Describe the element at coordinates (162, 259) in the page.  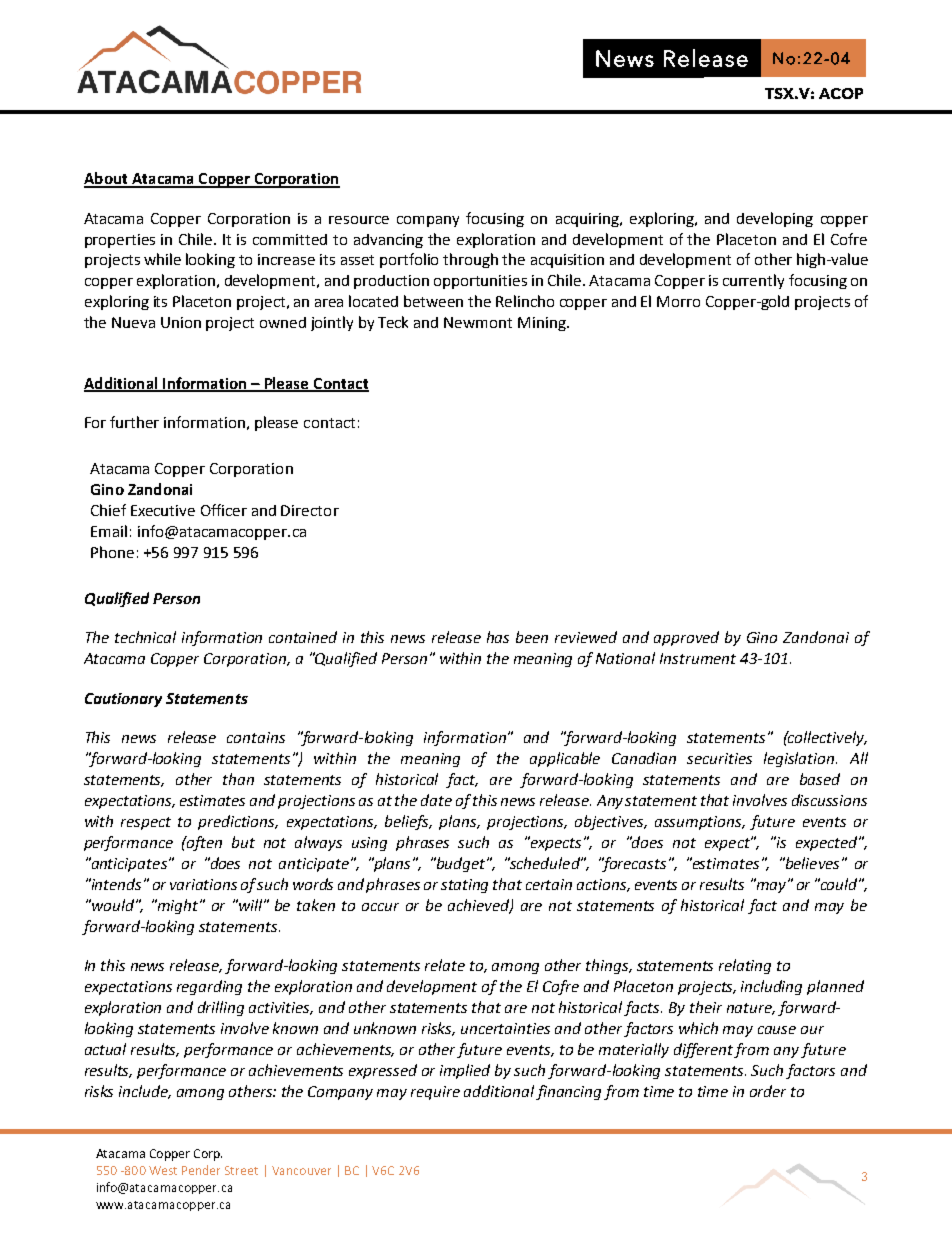
I see `while` at that location.
